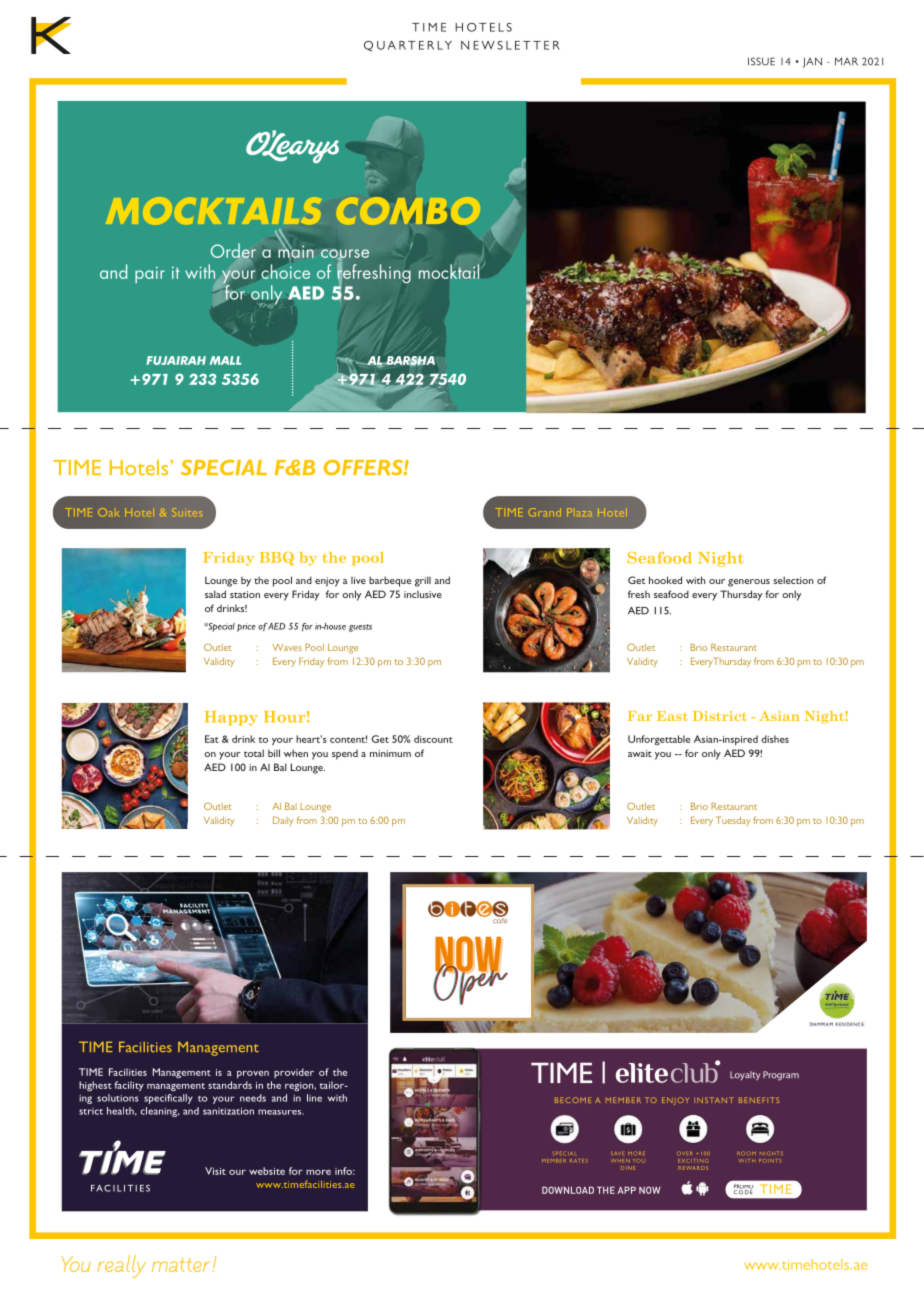 The width and height of the image is (924, 1289). Describe the element at coordinates (390, 753) in the image. I see `minimum` at that location.
